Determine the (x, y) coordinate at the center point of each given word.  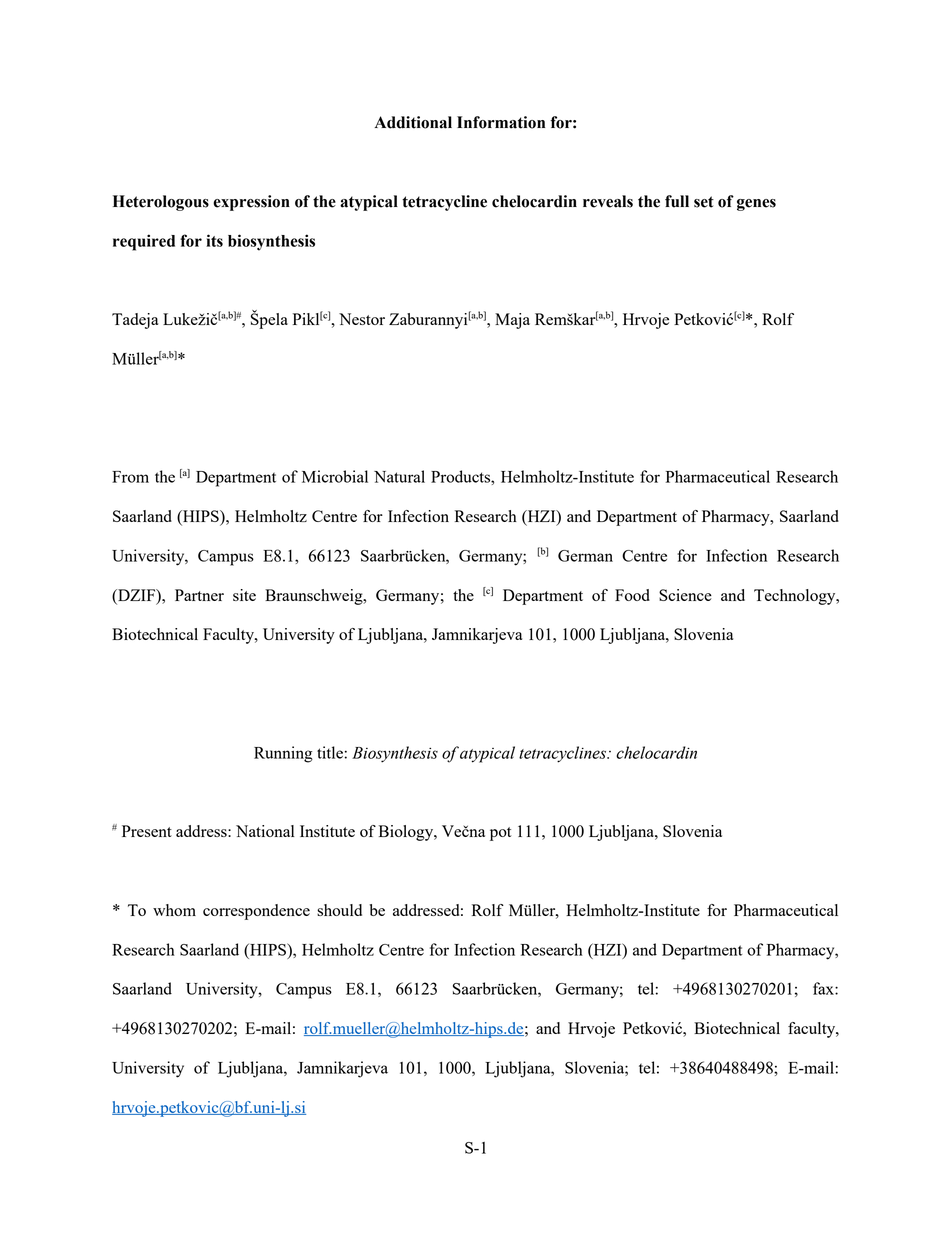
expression (251, 203)
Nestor (362, 319)
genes (756, 205)
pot (501, 834)
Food (632, 595)
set (704, 202)
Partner (199, 595)
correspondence (256, 912)
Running (283, 754)
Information (501, 122)
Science (685, 595)
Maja (512, 321)
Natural (399, 476)
